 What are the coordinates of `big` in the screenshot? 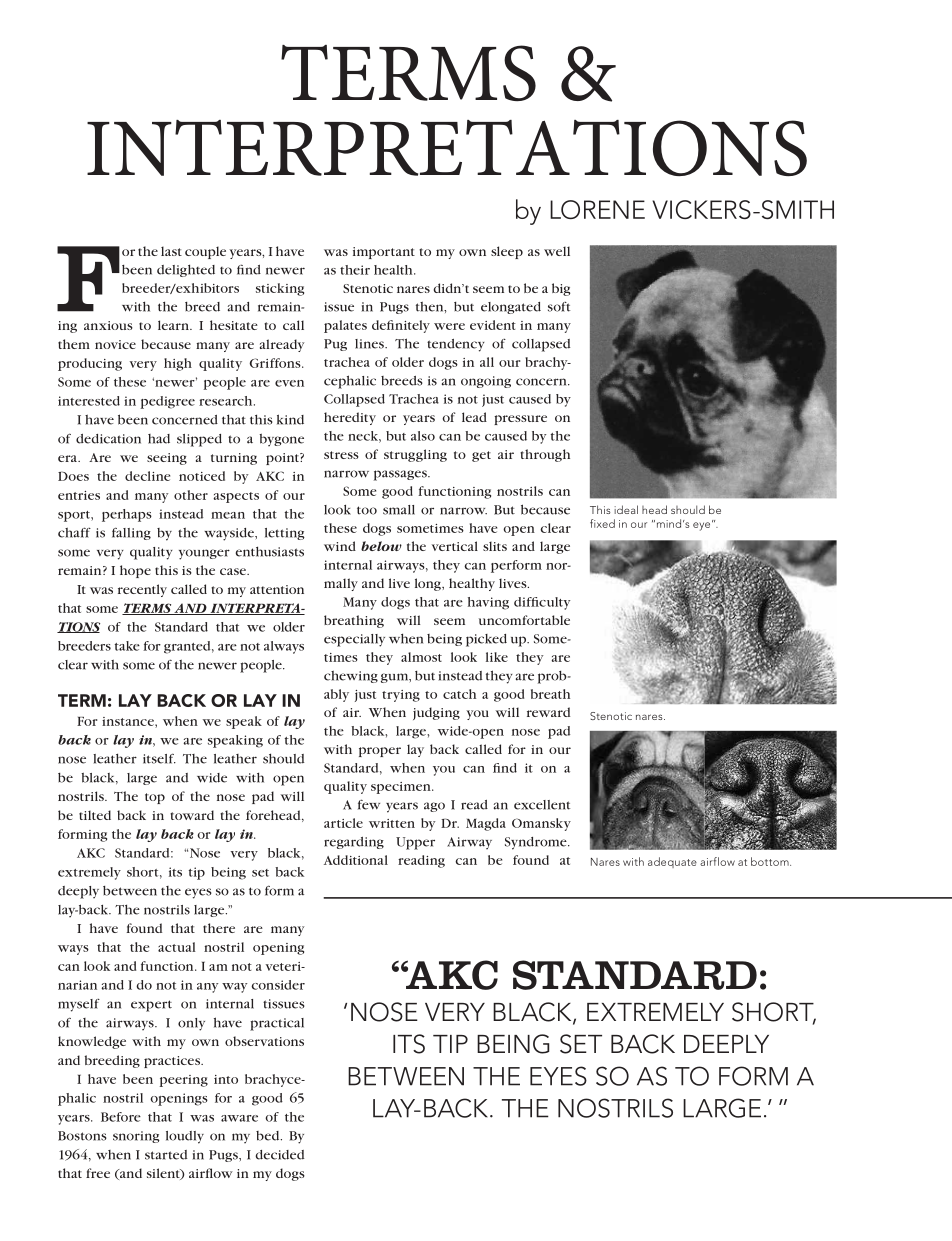 It's located at (561, 289).
